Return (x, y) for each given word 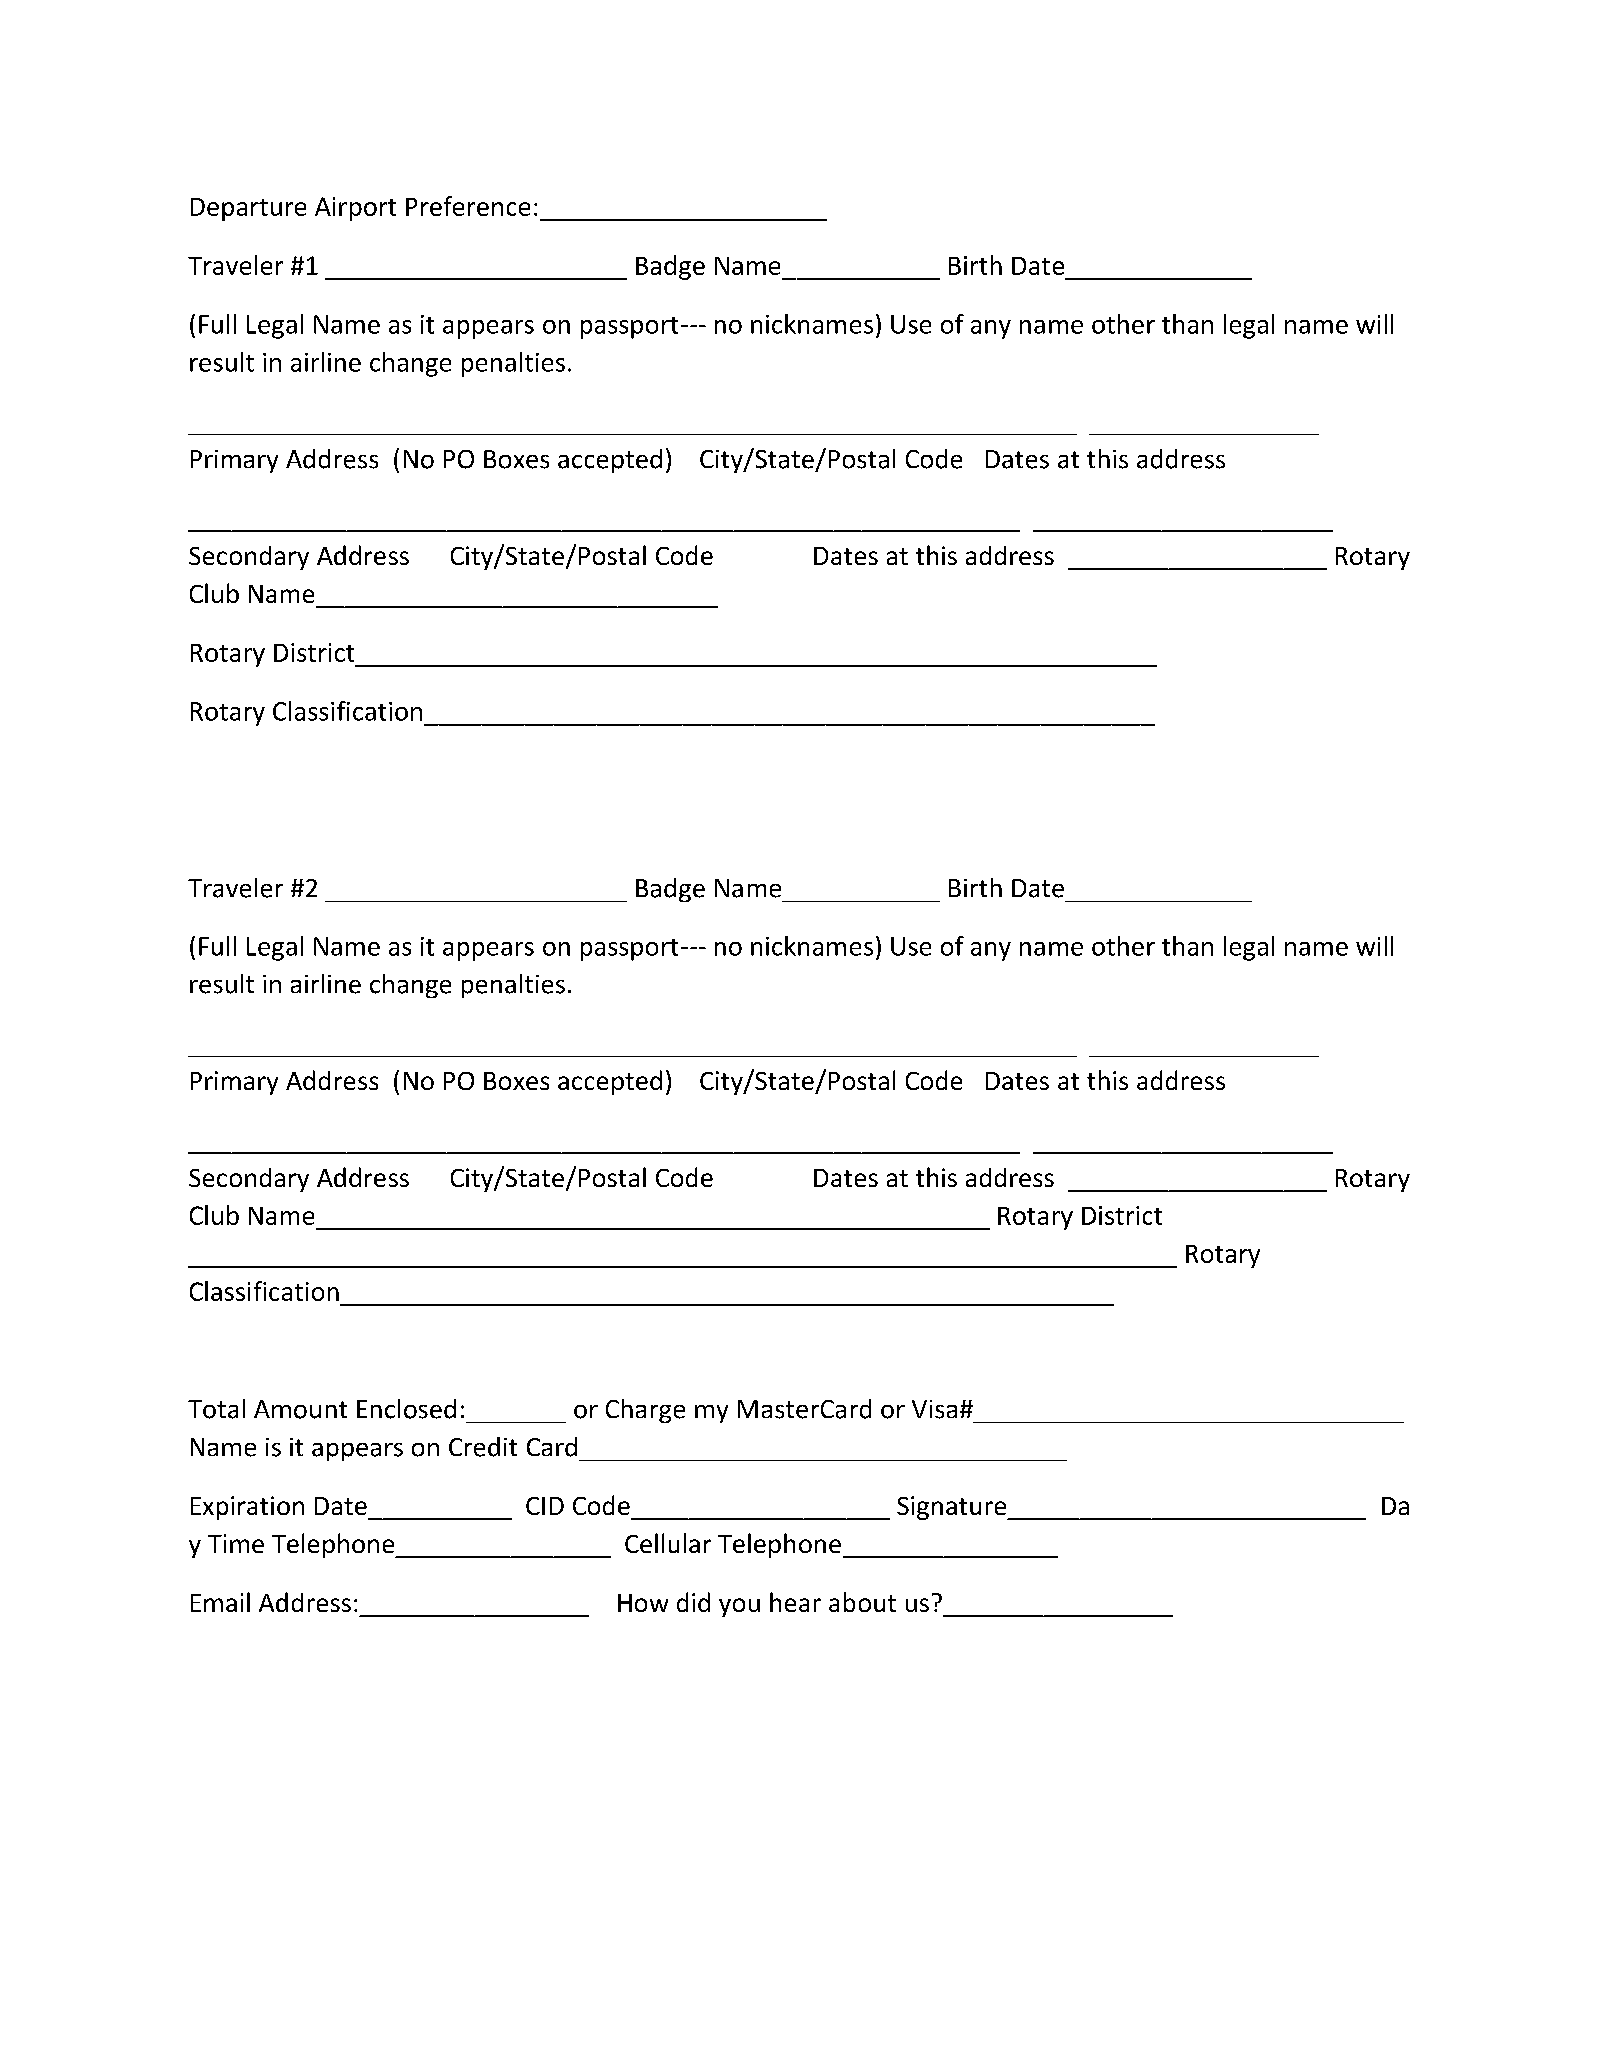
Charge (645, 1411)
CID (545, 1506)
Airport (355, 209)
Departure (248, 209)
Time (236, 1543)
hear (795, 1602)
